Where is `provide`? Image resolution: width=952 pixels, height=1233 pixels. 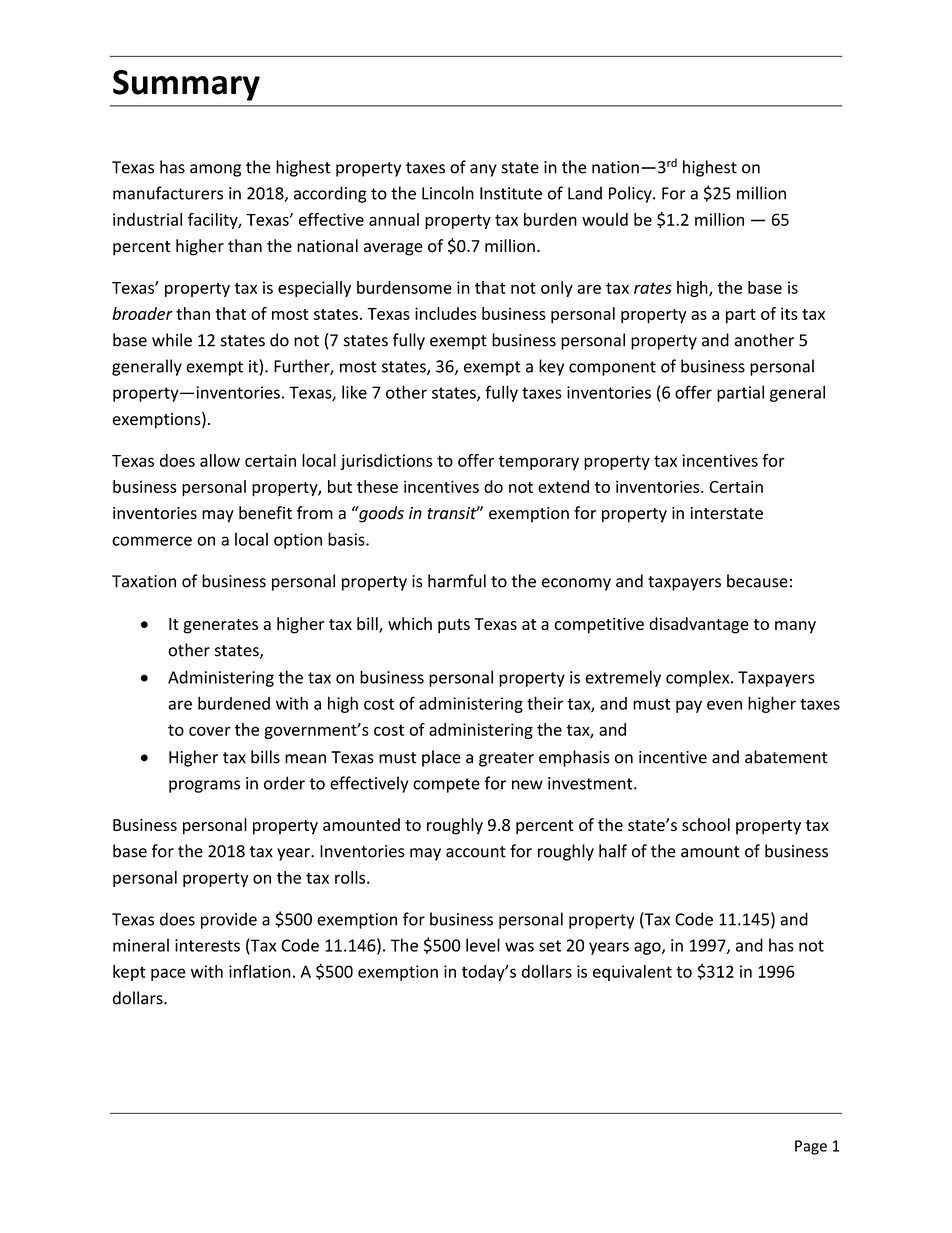 provide is located at coordinates (229, 920).
